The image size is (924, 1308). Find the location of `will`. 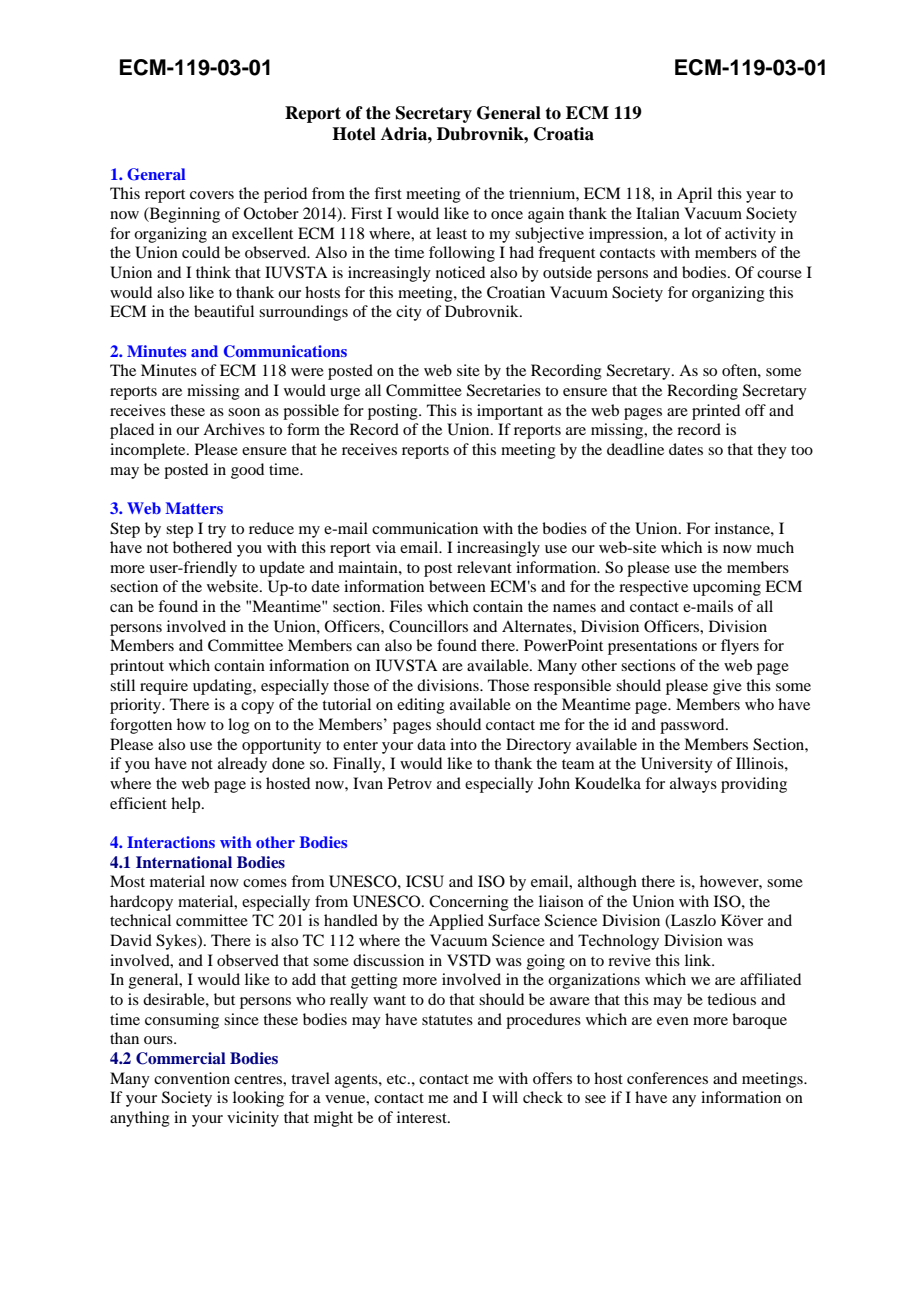

will is located at coordinates (505, 1097).
